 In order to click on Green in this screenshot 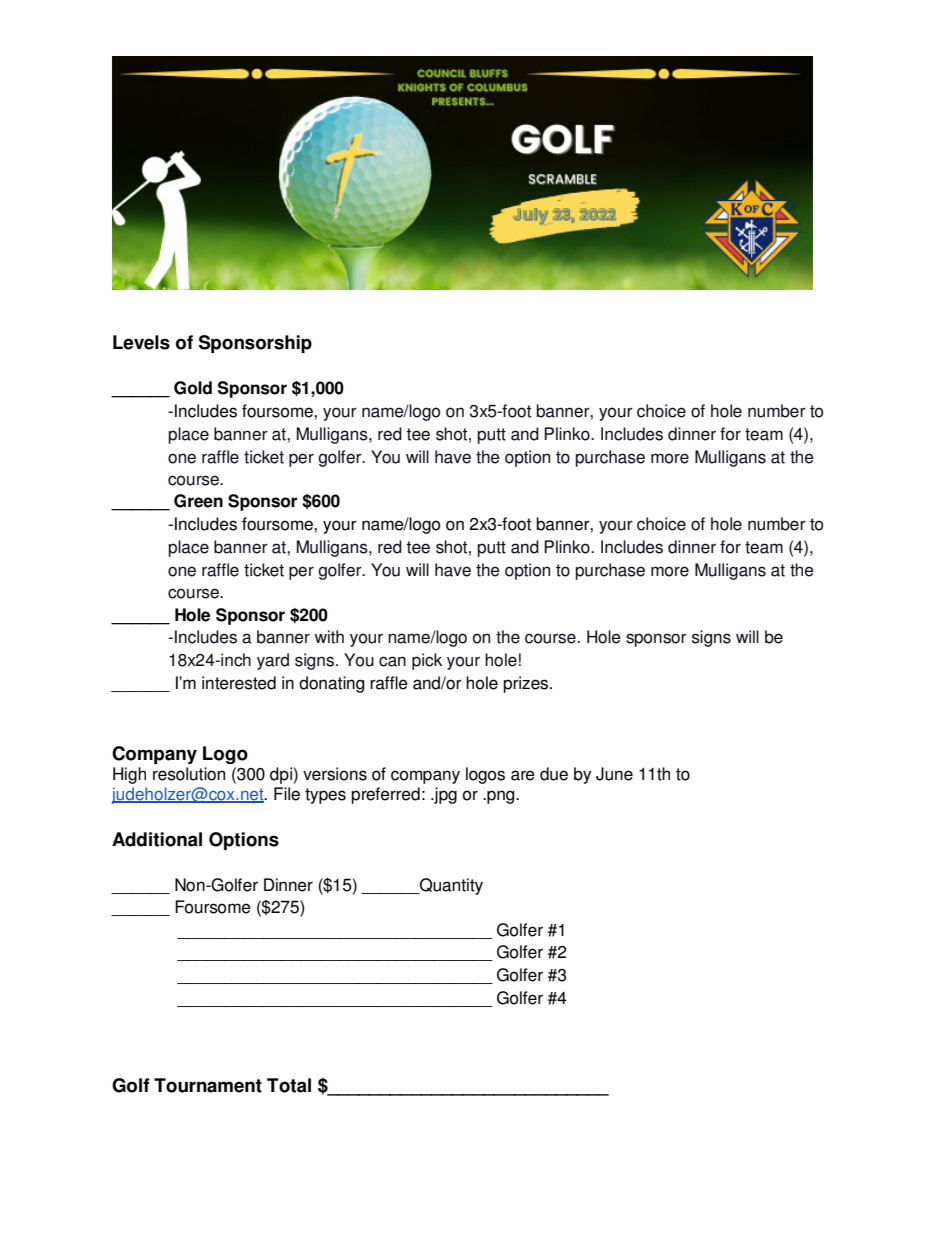, I will do `click(198, 501)`.
